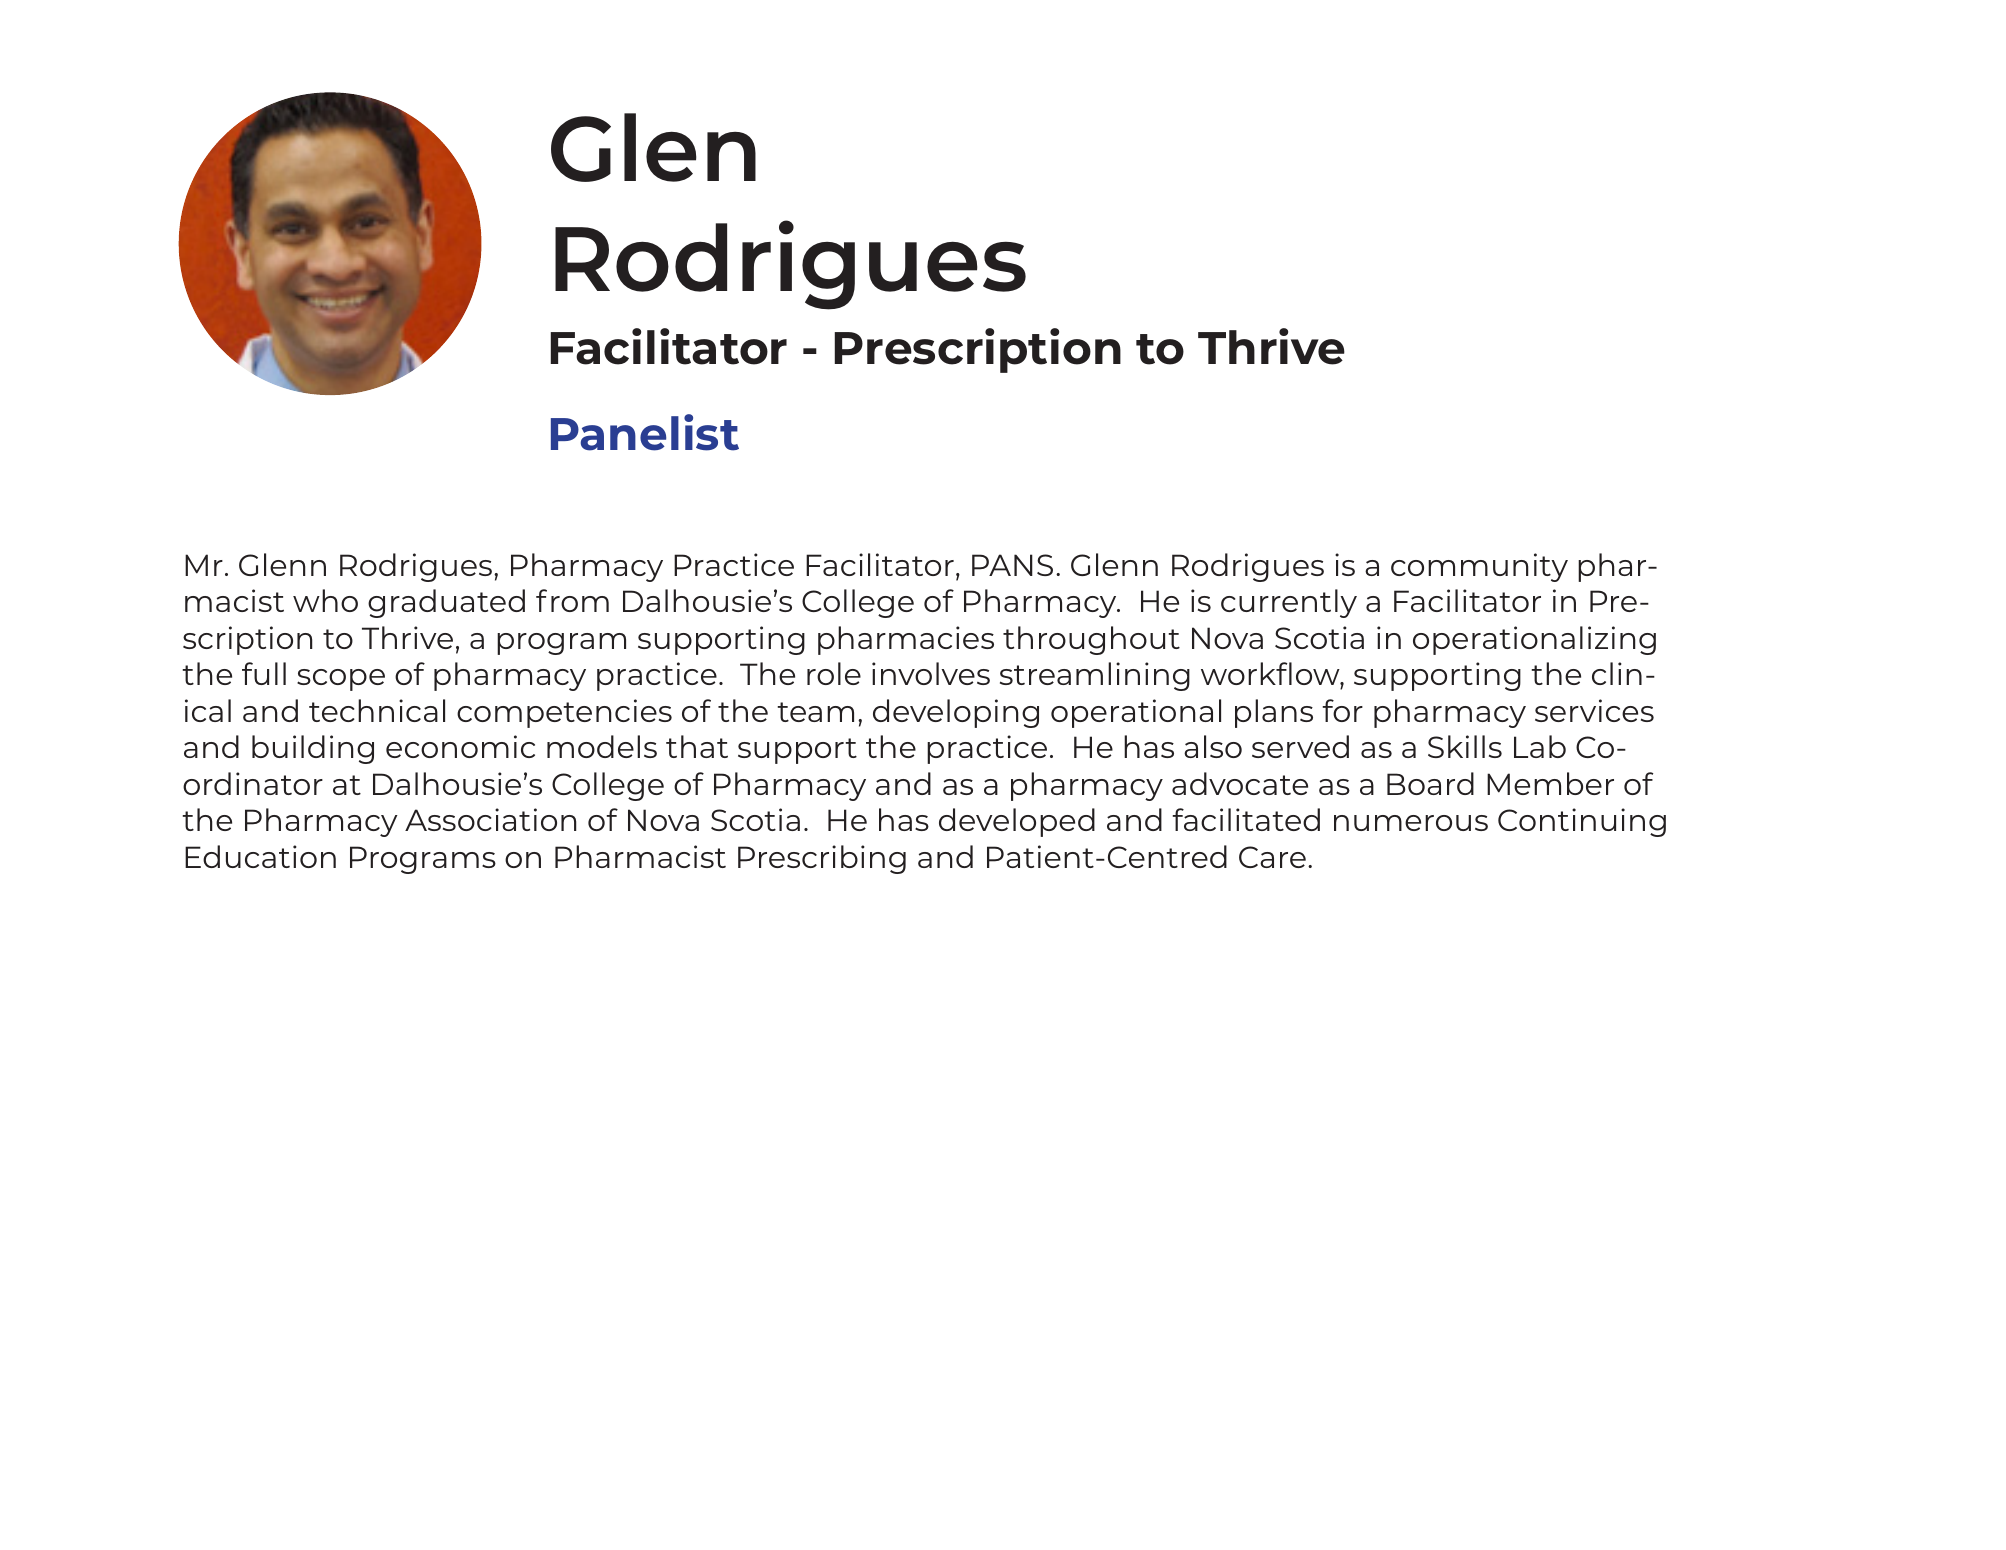 The width and height of the document is (2006, 1550). What do you see at coordinates (956, 713) in the document?
I see `developing` at bounding box center [956, 713].
